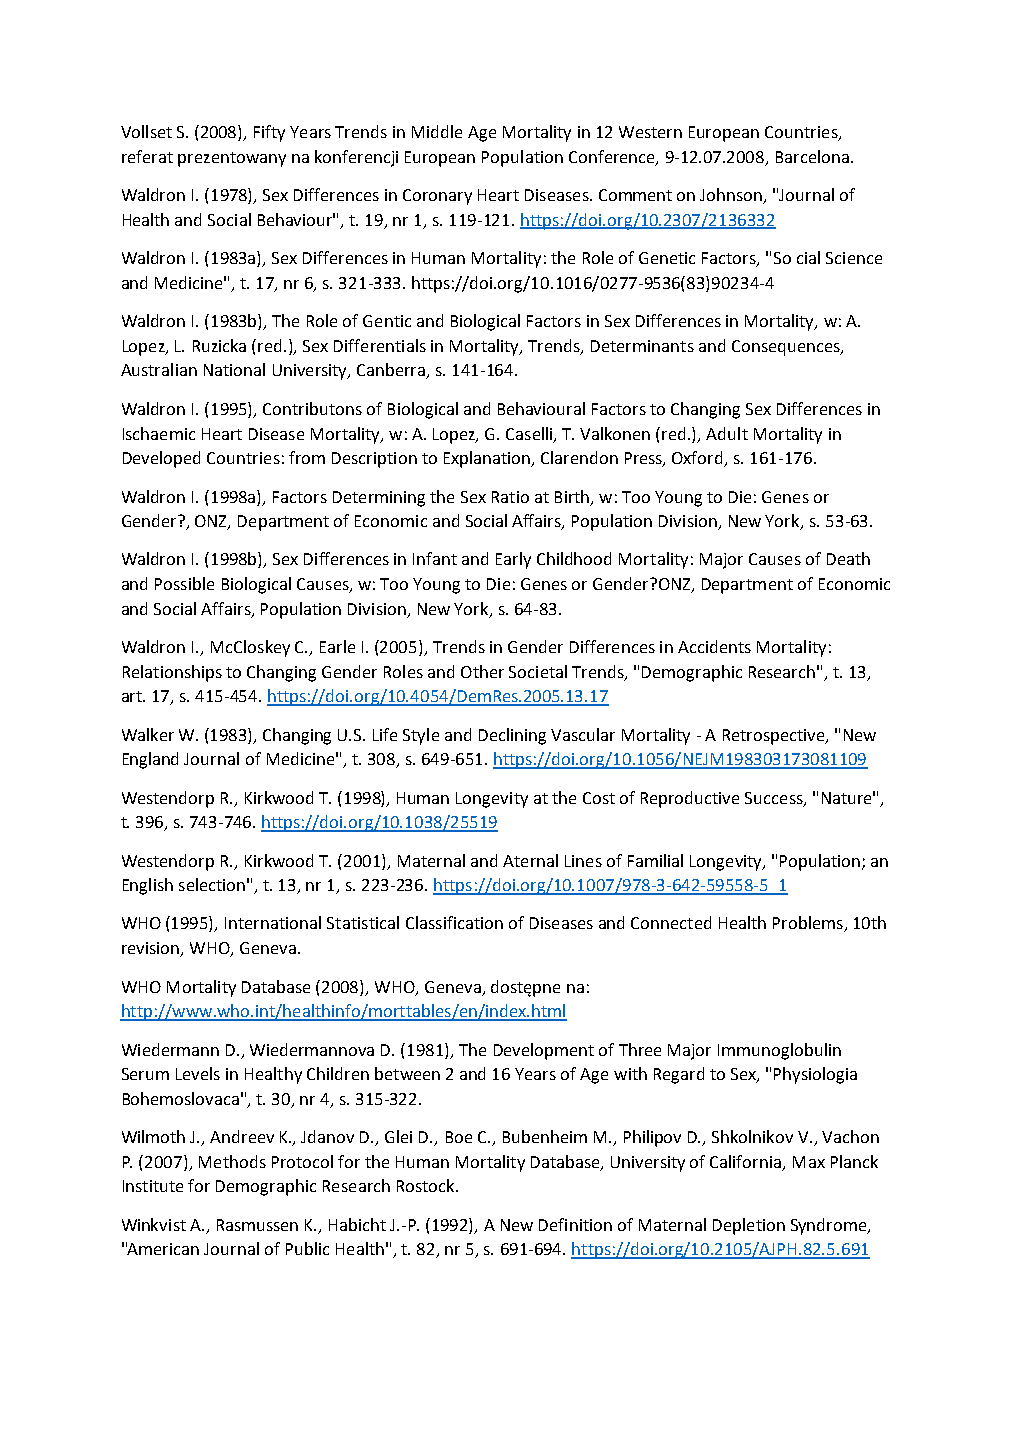 The image size is (1013, 1433). What do you see at coordinates (488, 459) in the screenshot?
I see `Explanation` at bounding box center [488, 459].
